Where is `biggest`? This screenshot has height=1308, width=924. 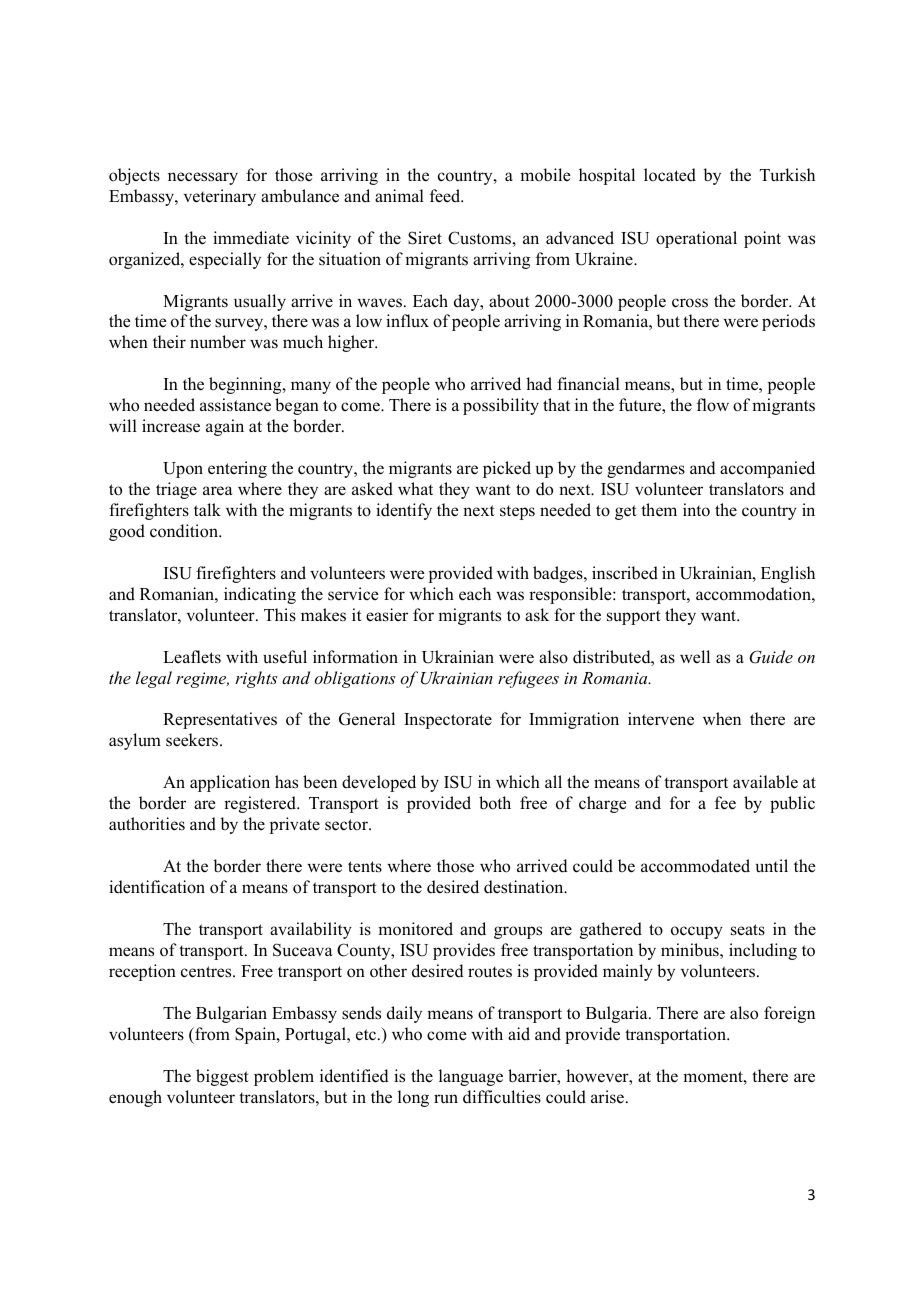 biggest is located at coordinates (222, 1077).
